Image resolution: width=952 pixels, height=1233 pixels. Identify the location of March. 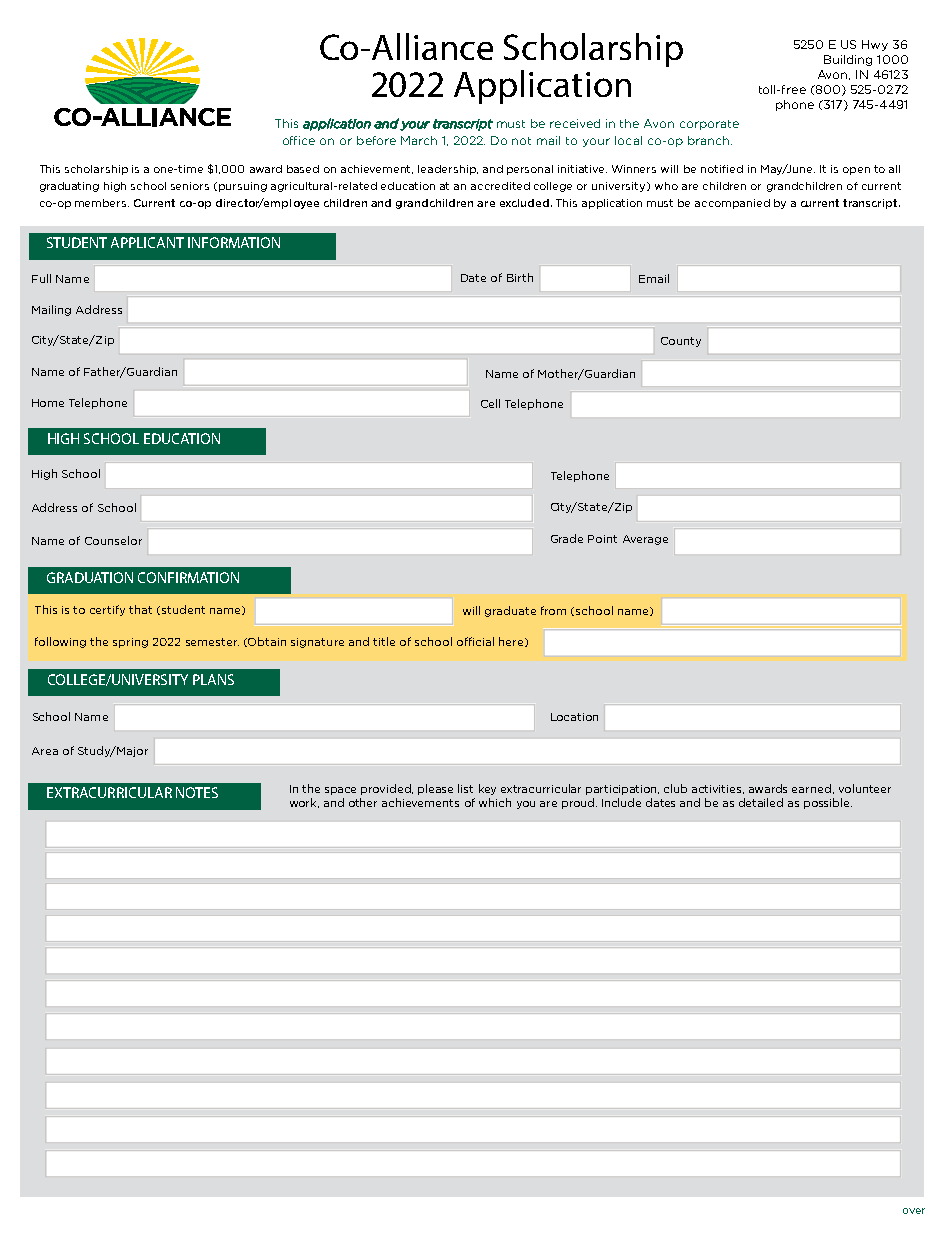
(419, 140).
